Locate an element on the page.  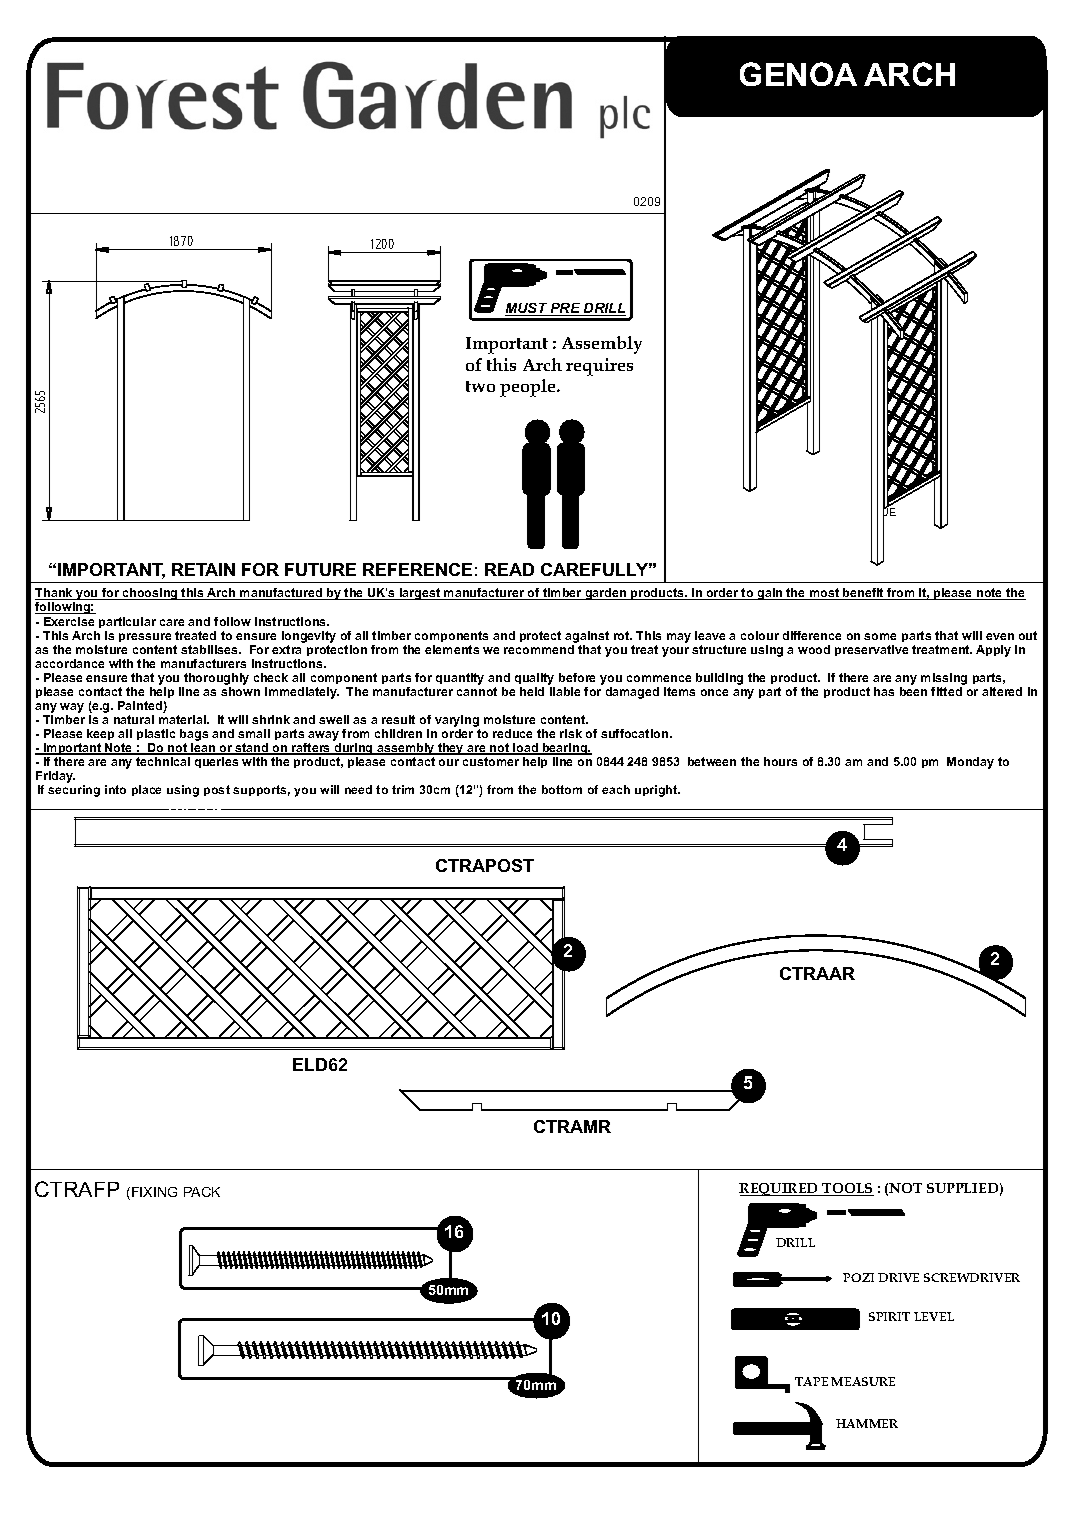
requires is located at coordinates (599, 367).
